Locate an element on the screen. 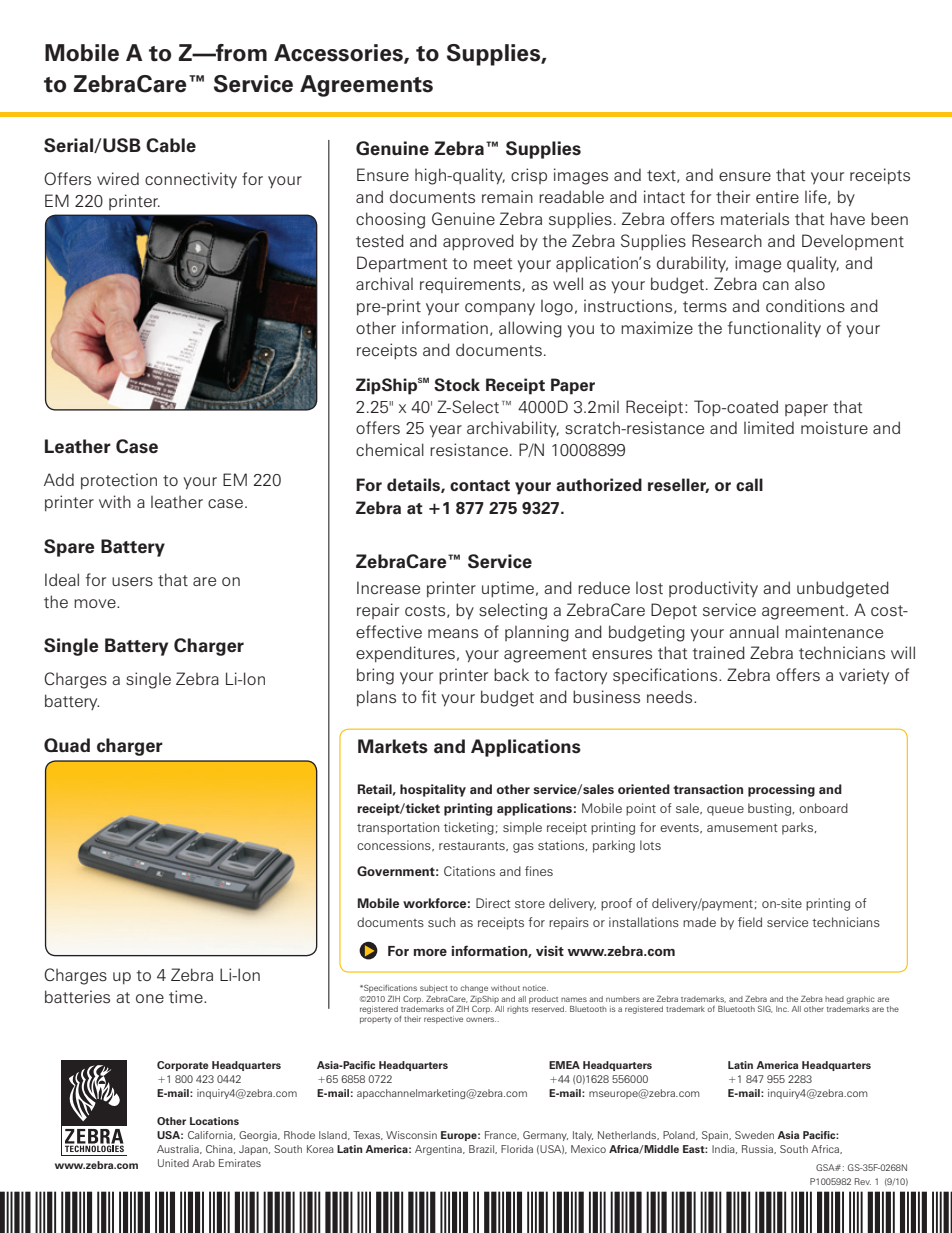 This screenshot has width=952, height=1233. Cable is located at coordinates (171, 145).
